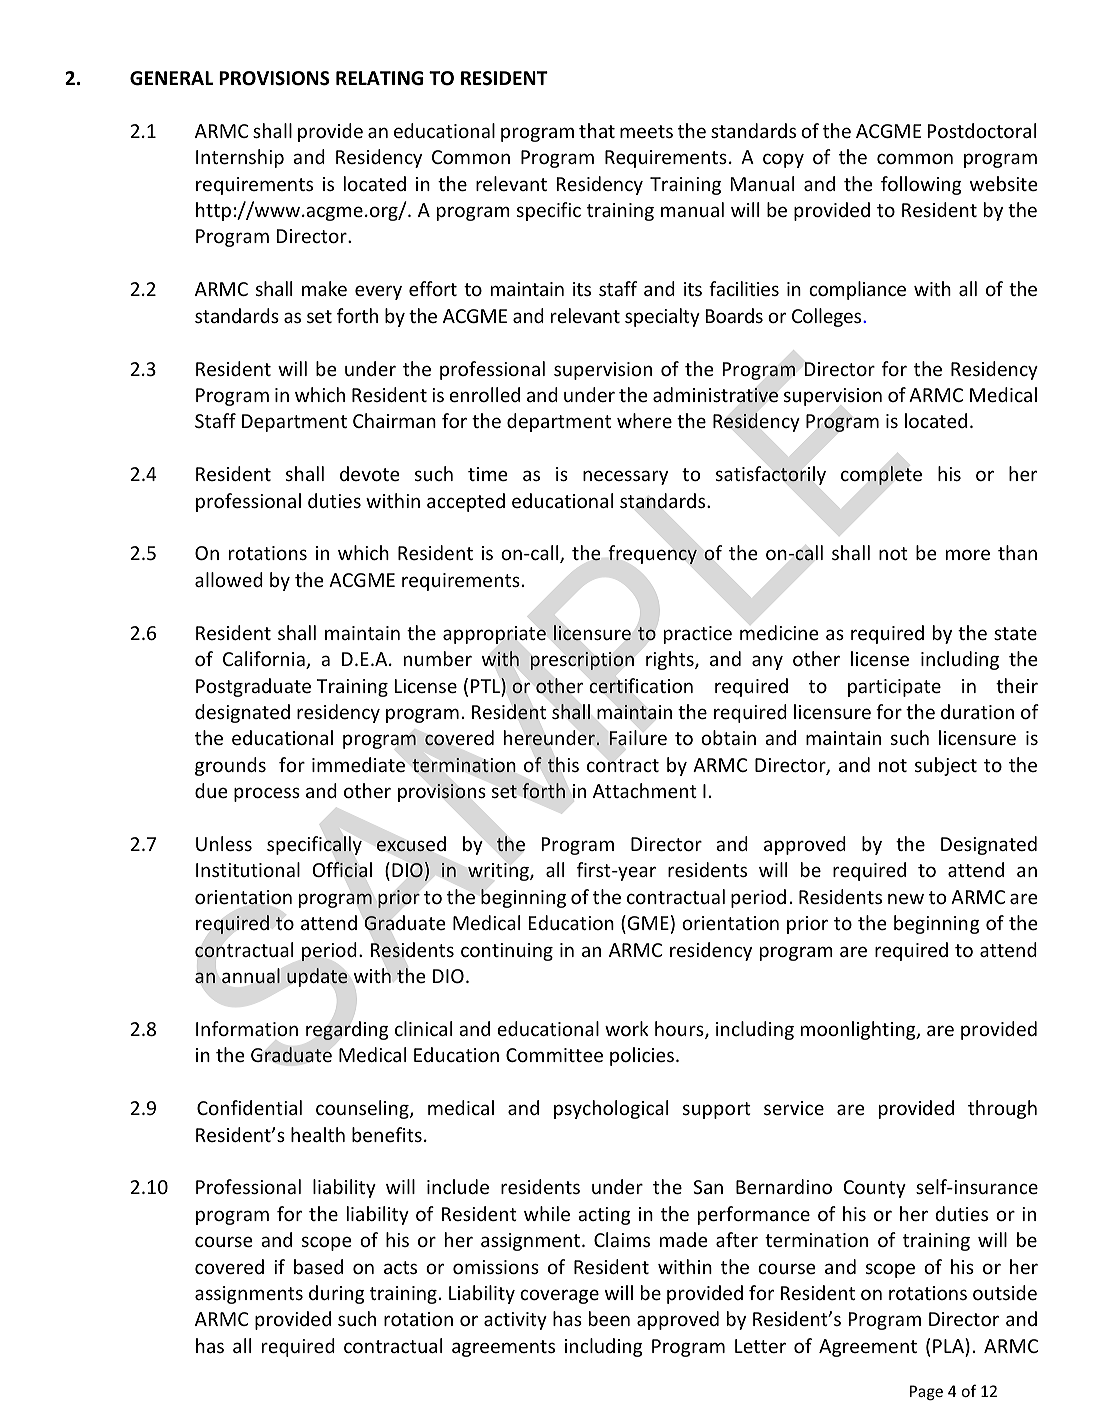  I want to click on Postdoctoral, so click(982, 130).
